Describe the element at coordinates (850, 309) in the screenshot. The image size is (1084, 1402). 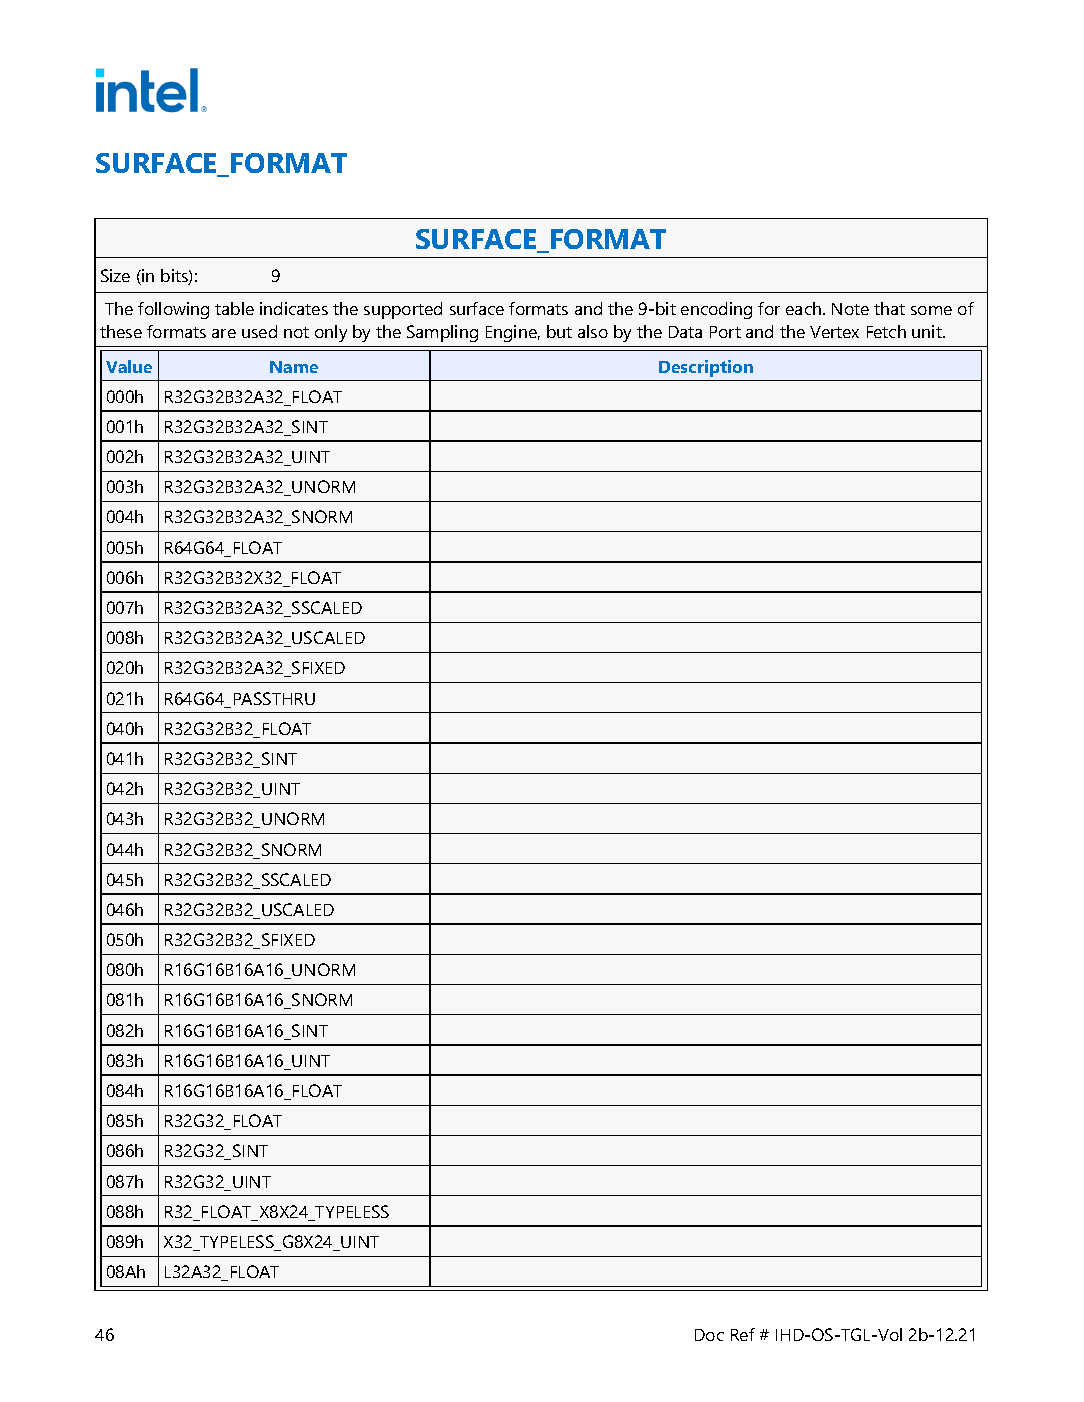
I see `Note` at that location.
